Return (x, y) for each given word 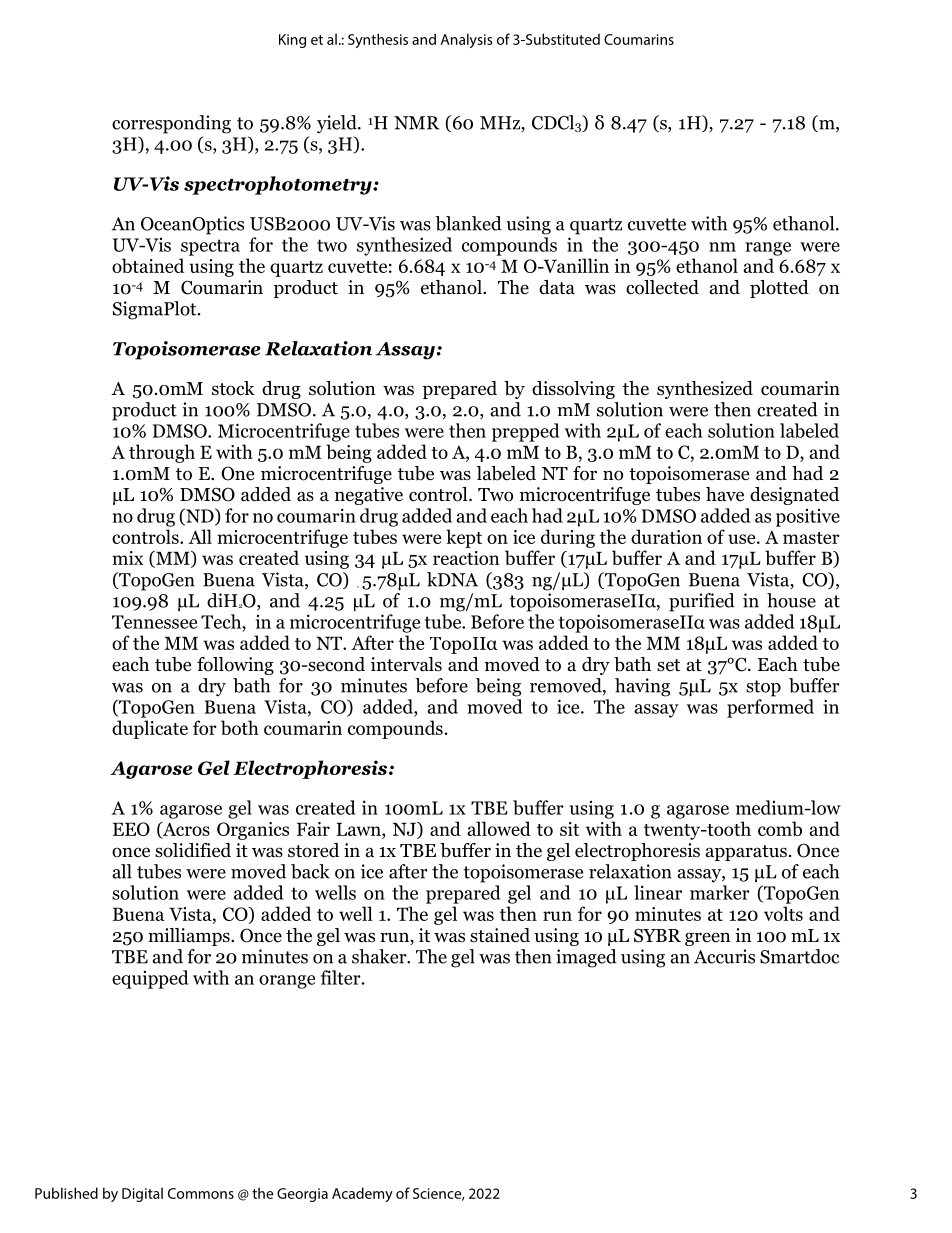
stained (500, 935)
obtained (148, 265)
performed (770, 708)
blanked (468, 223)
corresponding (171, 124)
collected (662, 287)
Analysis (467, 40)
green (708, 939)
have (725, 494)
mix (128, 558)
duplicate (150, 729)
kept (464, 538)
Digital (142, 1194)
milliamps (190, 937)
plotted (779, 289)
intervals (406, 664)
